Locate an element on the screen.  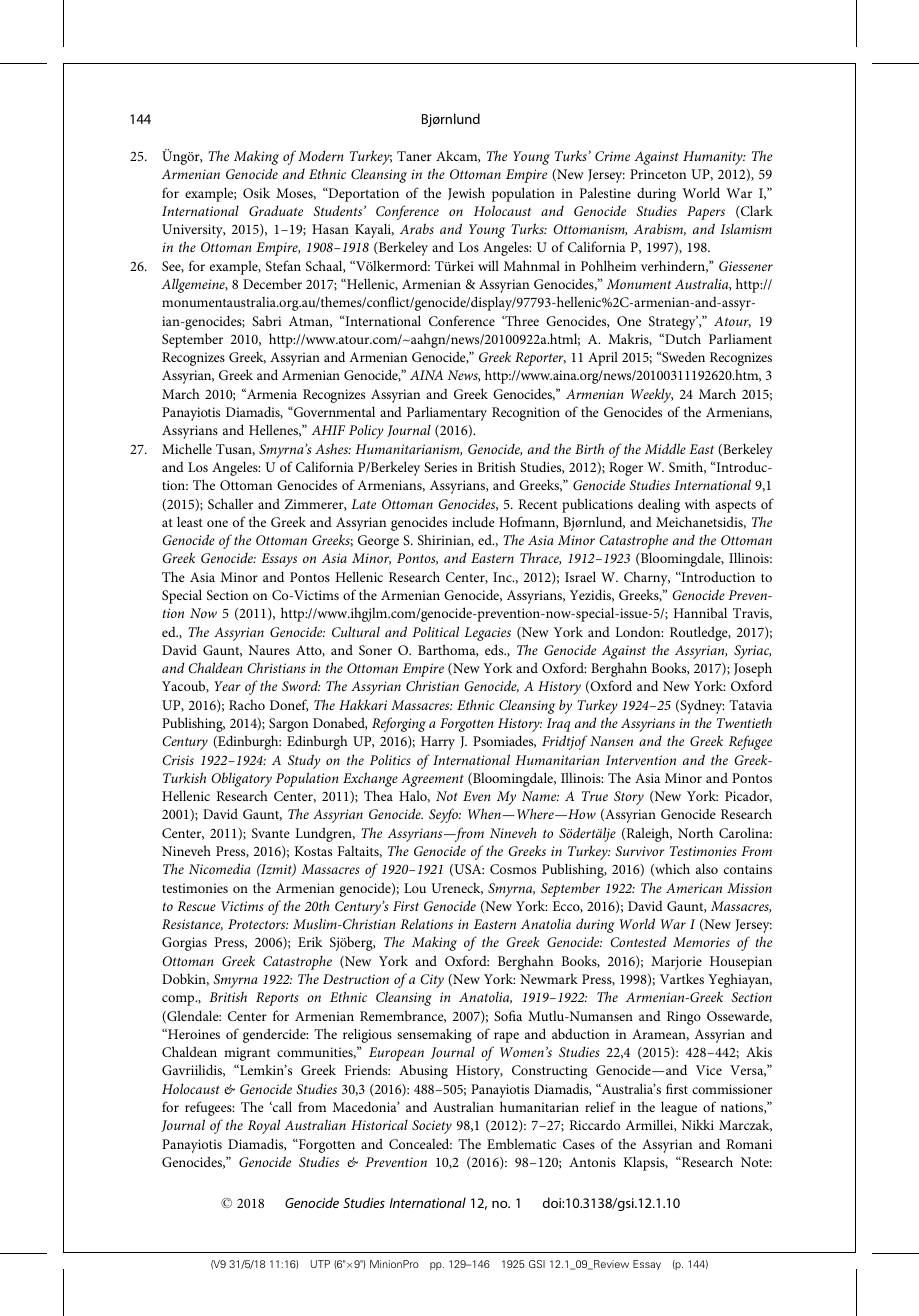
UTP is located at coordinates (320, 1264).
